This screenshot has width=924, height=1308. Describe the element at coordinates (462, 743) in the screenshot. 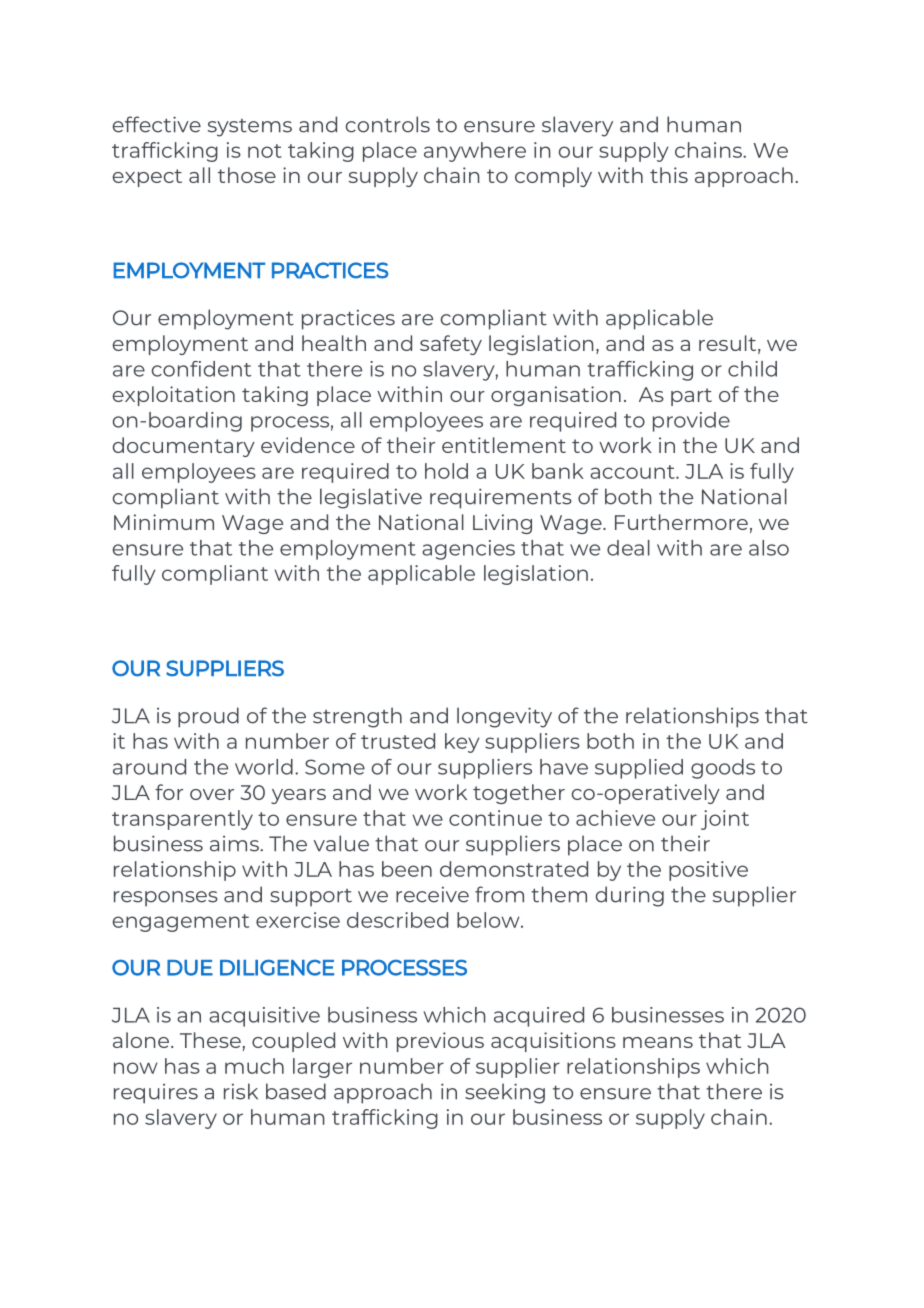

I see `key` at that location.
